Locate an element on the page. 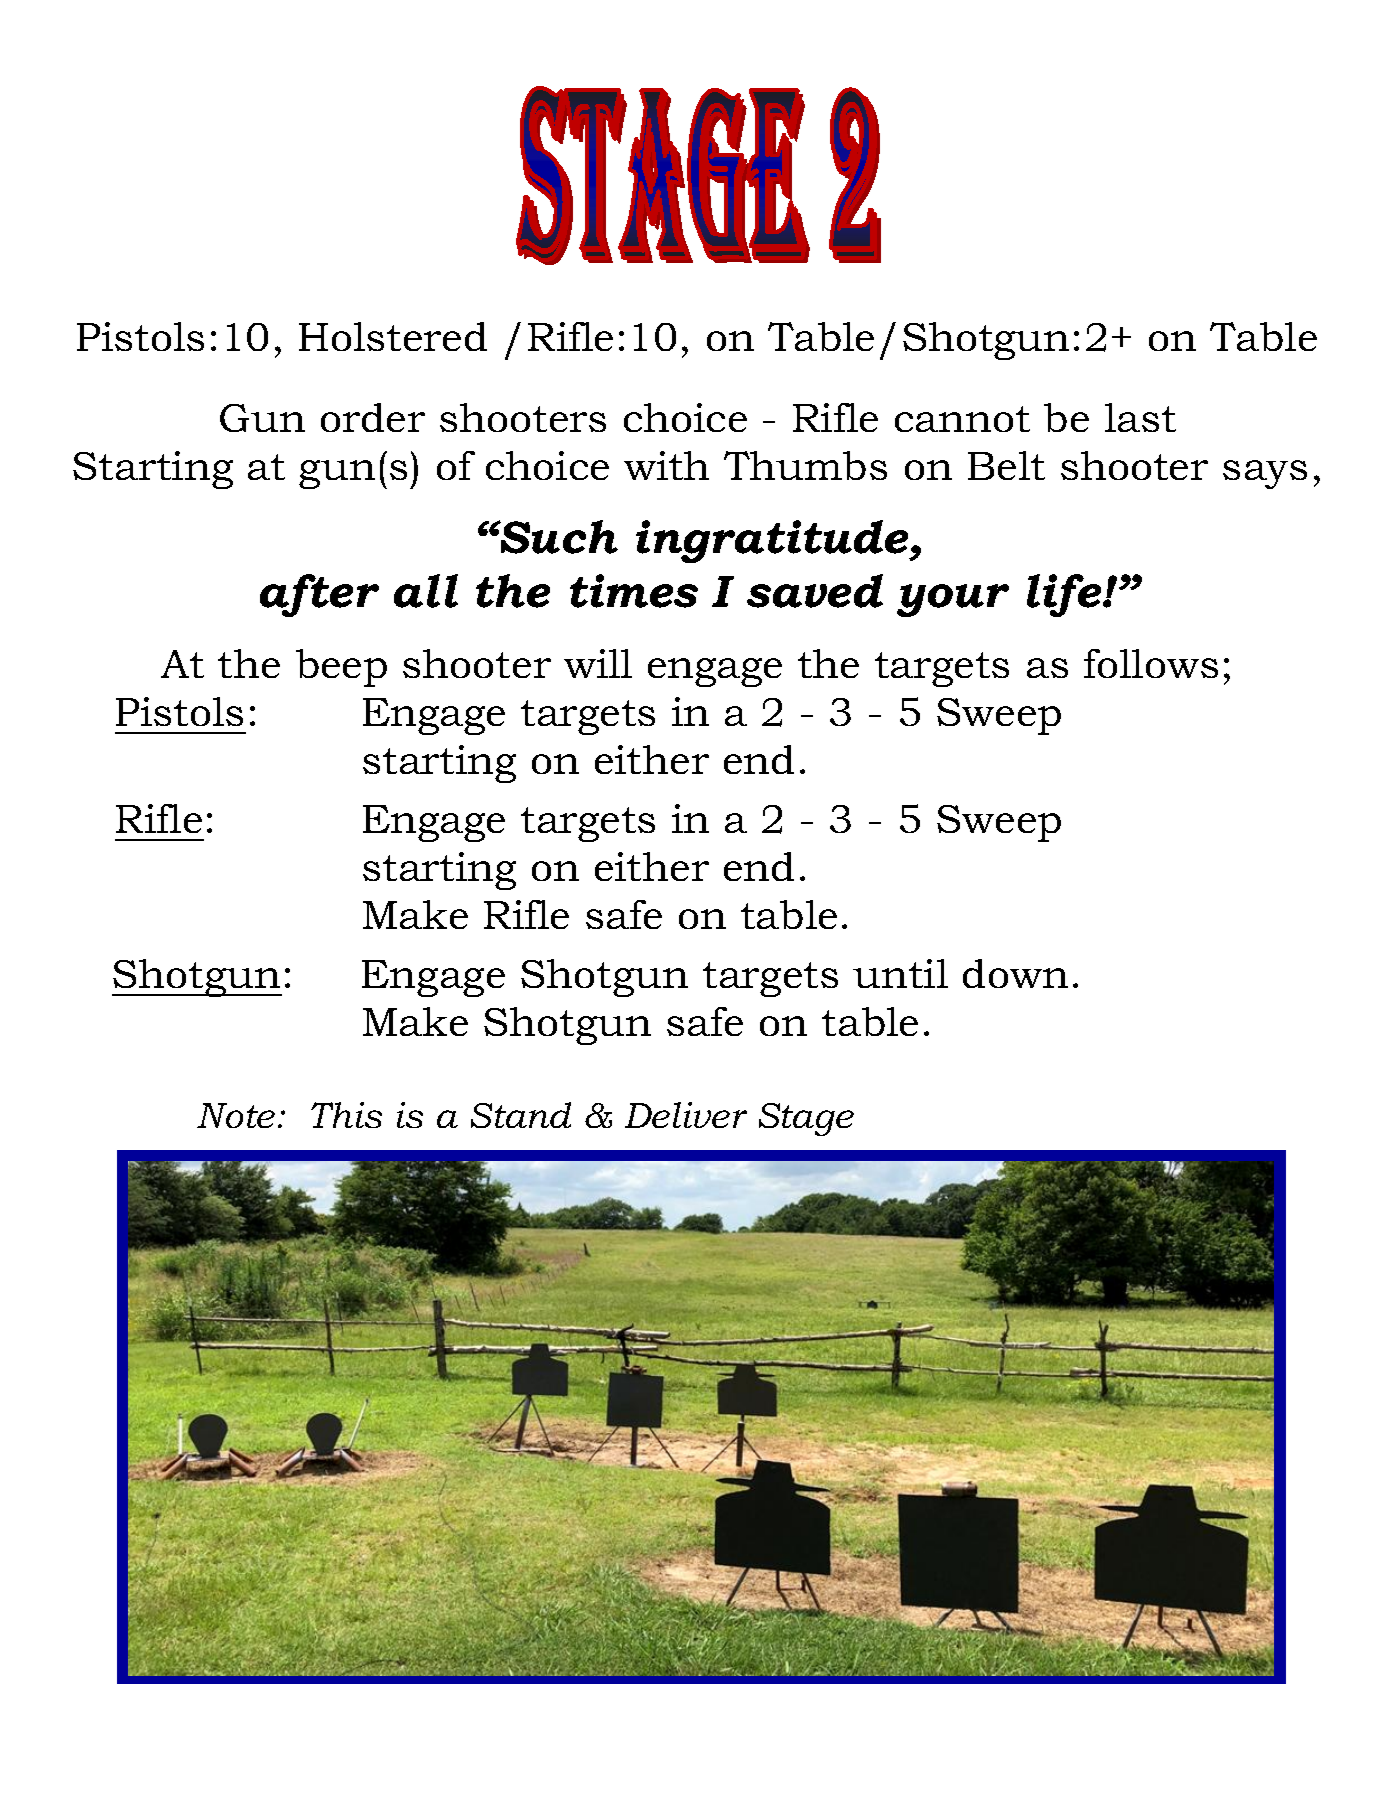 This image has width=1395, height=1805. cannot is located at coordinates (962, 419).
